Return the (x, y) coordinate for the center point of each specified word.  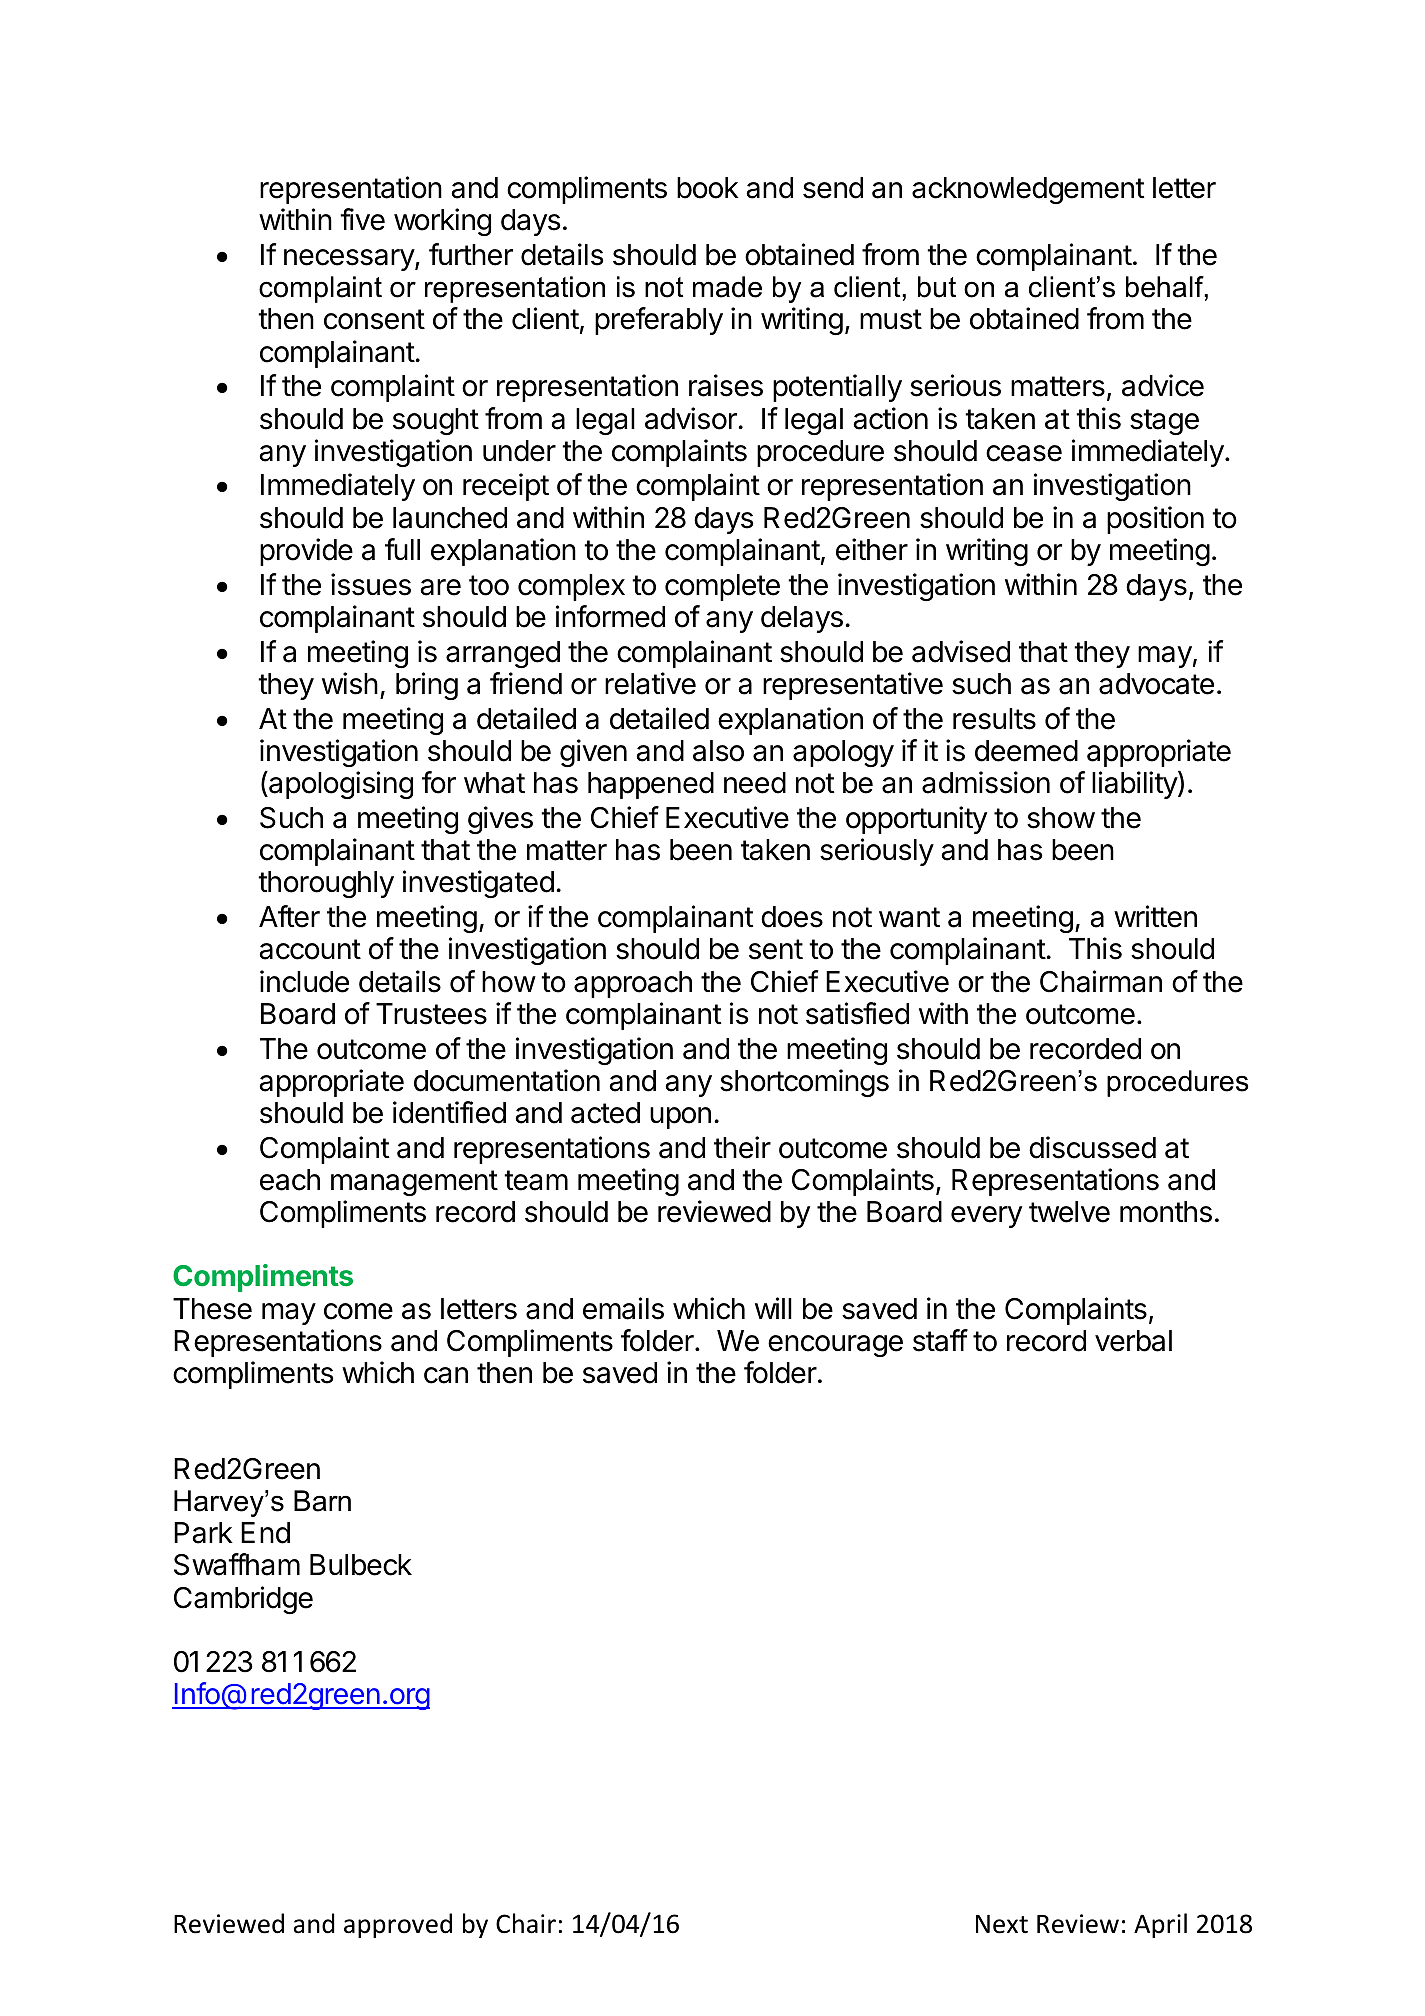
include (304, 981)
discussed (1092, 1147)
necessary (350, 260)
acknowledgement (1028, 190)
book (708, 188)
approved (398, 1925)
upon (680, 1118)
